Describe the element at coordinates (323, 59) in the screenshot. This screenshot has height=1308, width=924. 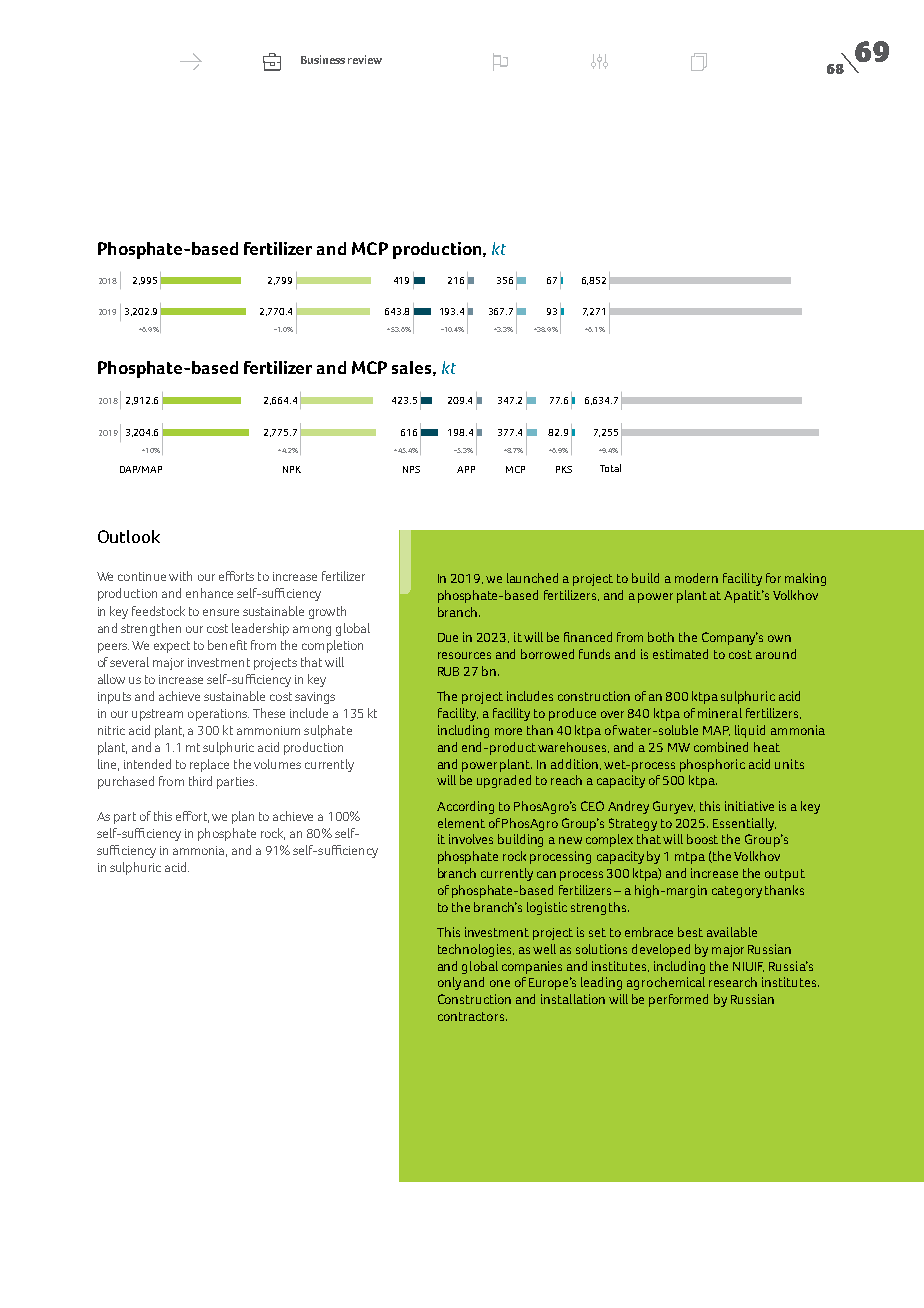
I see `Business` at that location.
